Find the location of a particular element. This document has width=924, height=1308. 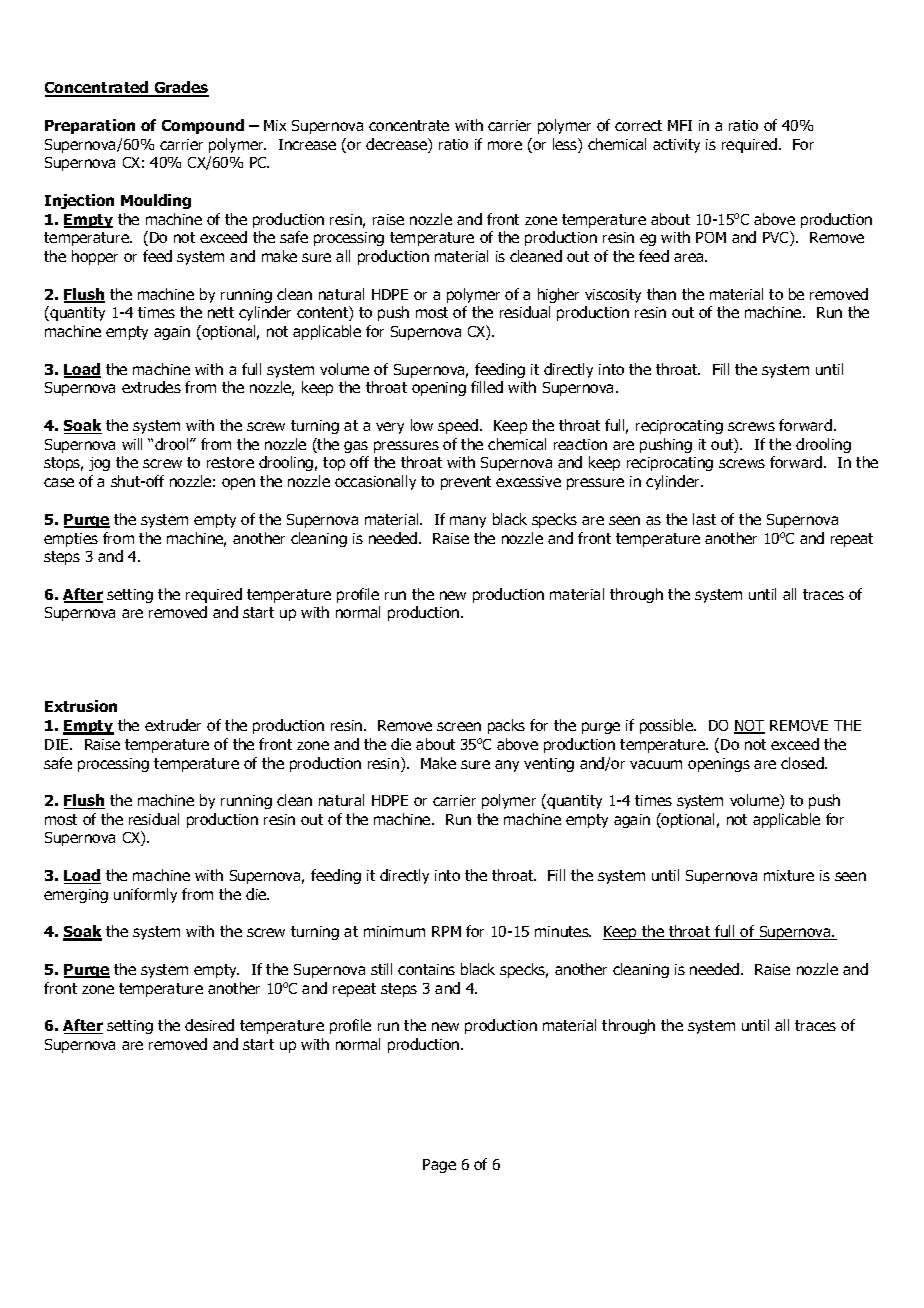

activity is located at coordinates (676, 146).
